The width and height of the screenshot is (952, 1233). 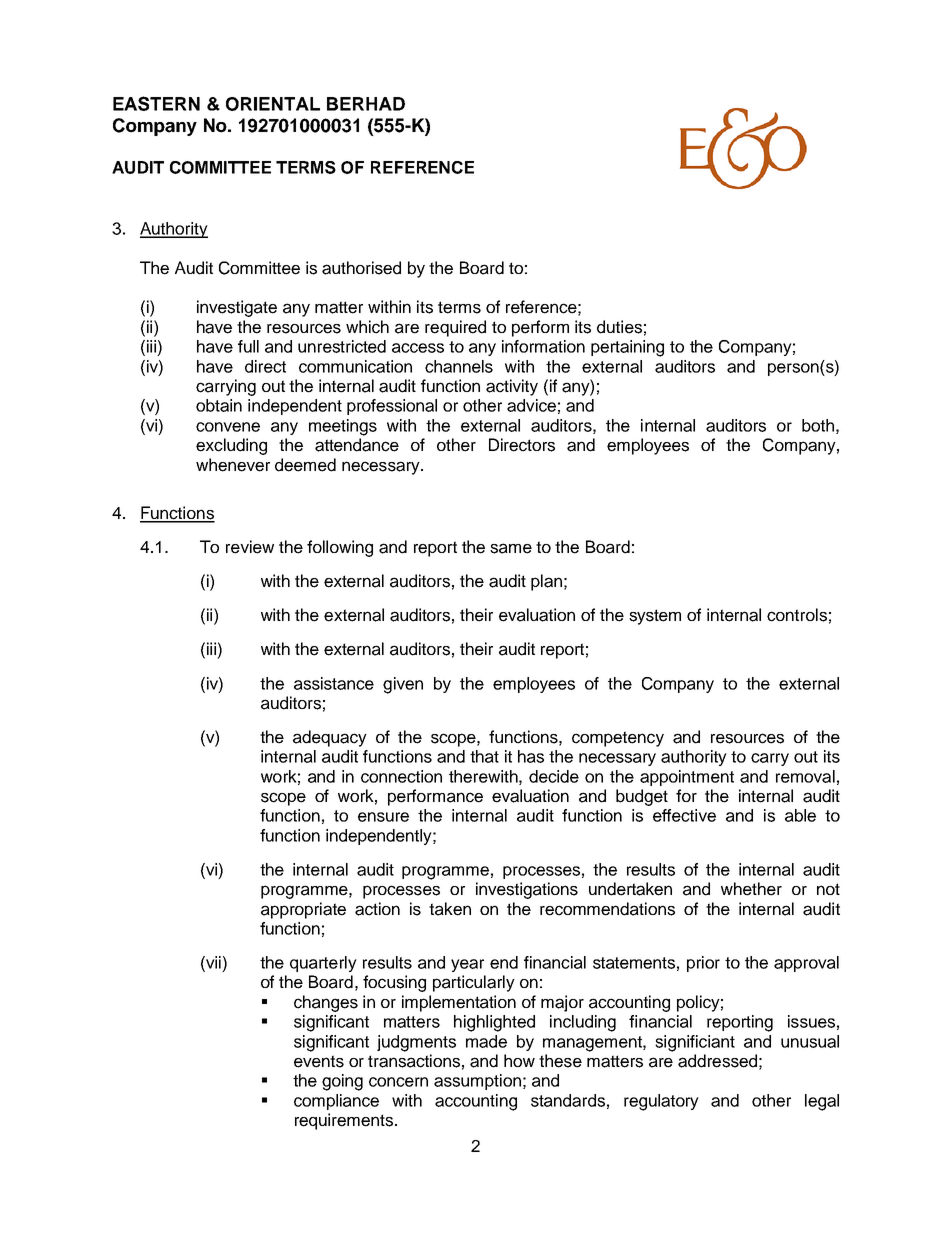 I want to click on advice, so click(x=531, y=405).
